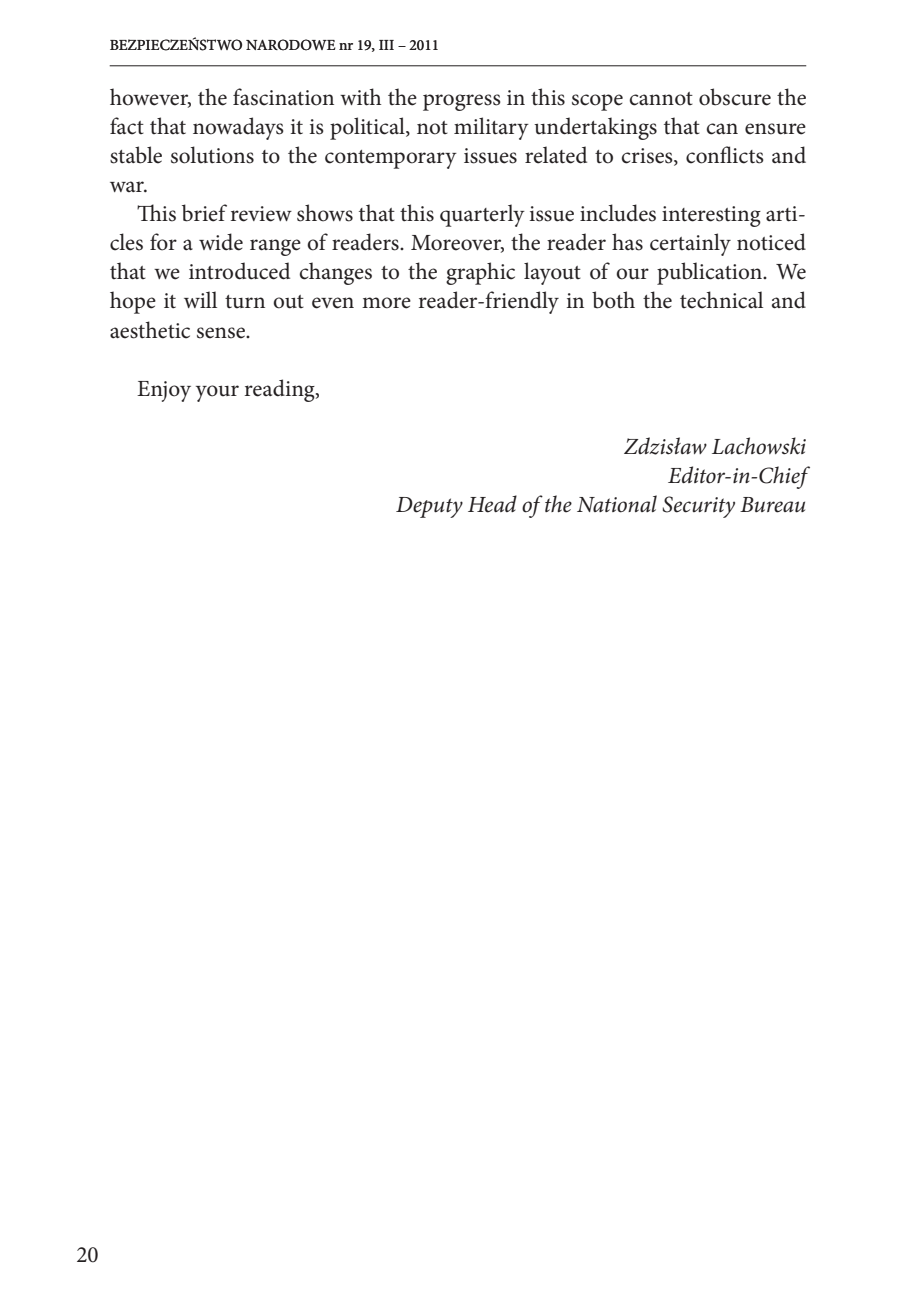 Image resolution: width=905 pixels, height=1316 pixels. I want to click on fascination, so click(283, 97).
